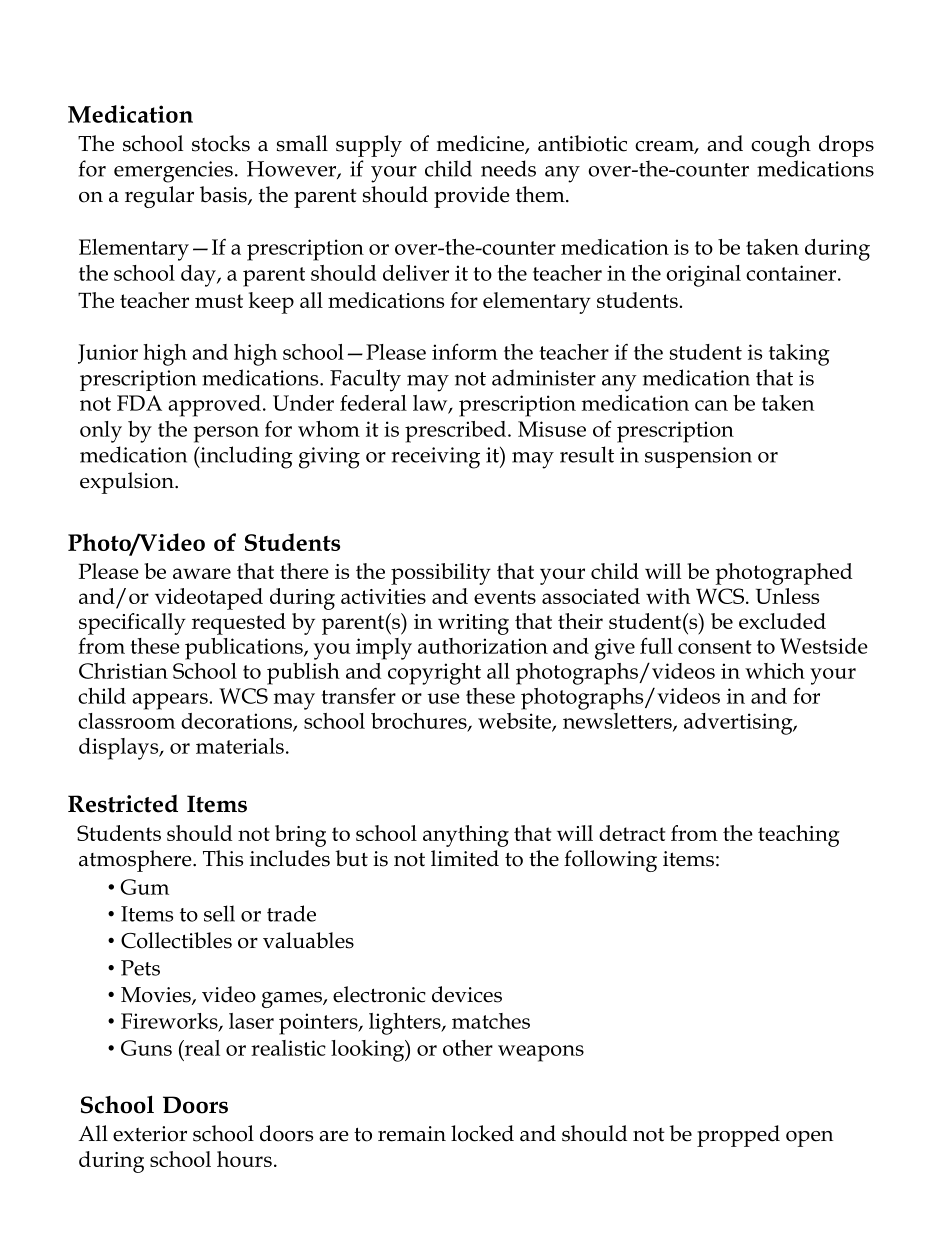  I want to click on exterior, so click(150, 1134).
